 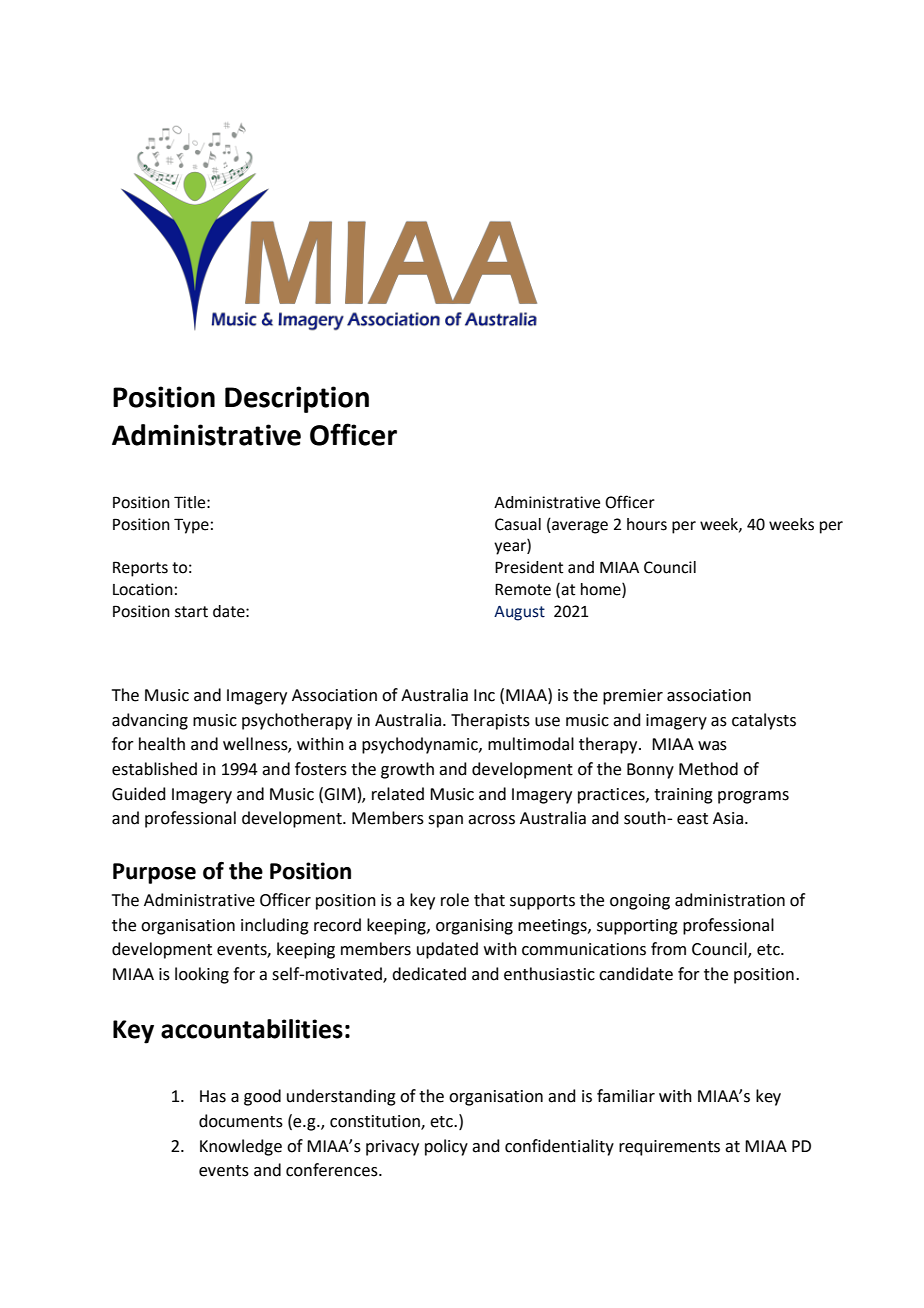 I want to click on including, so click(x=275, y=926).
